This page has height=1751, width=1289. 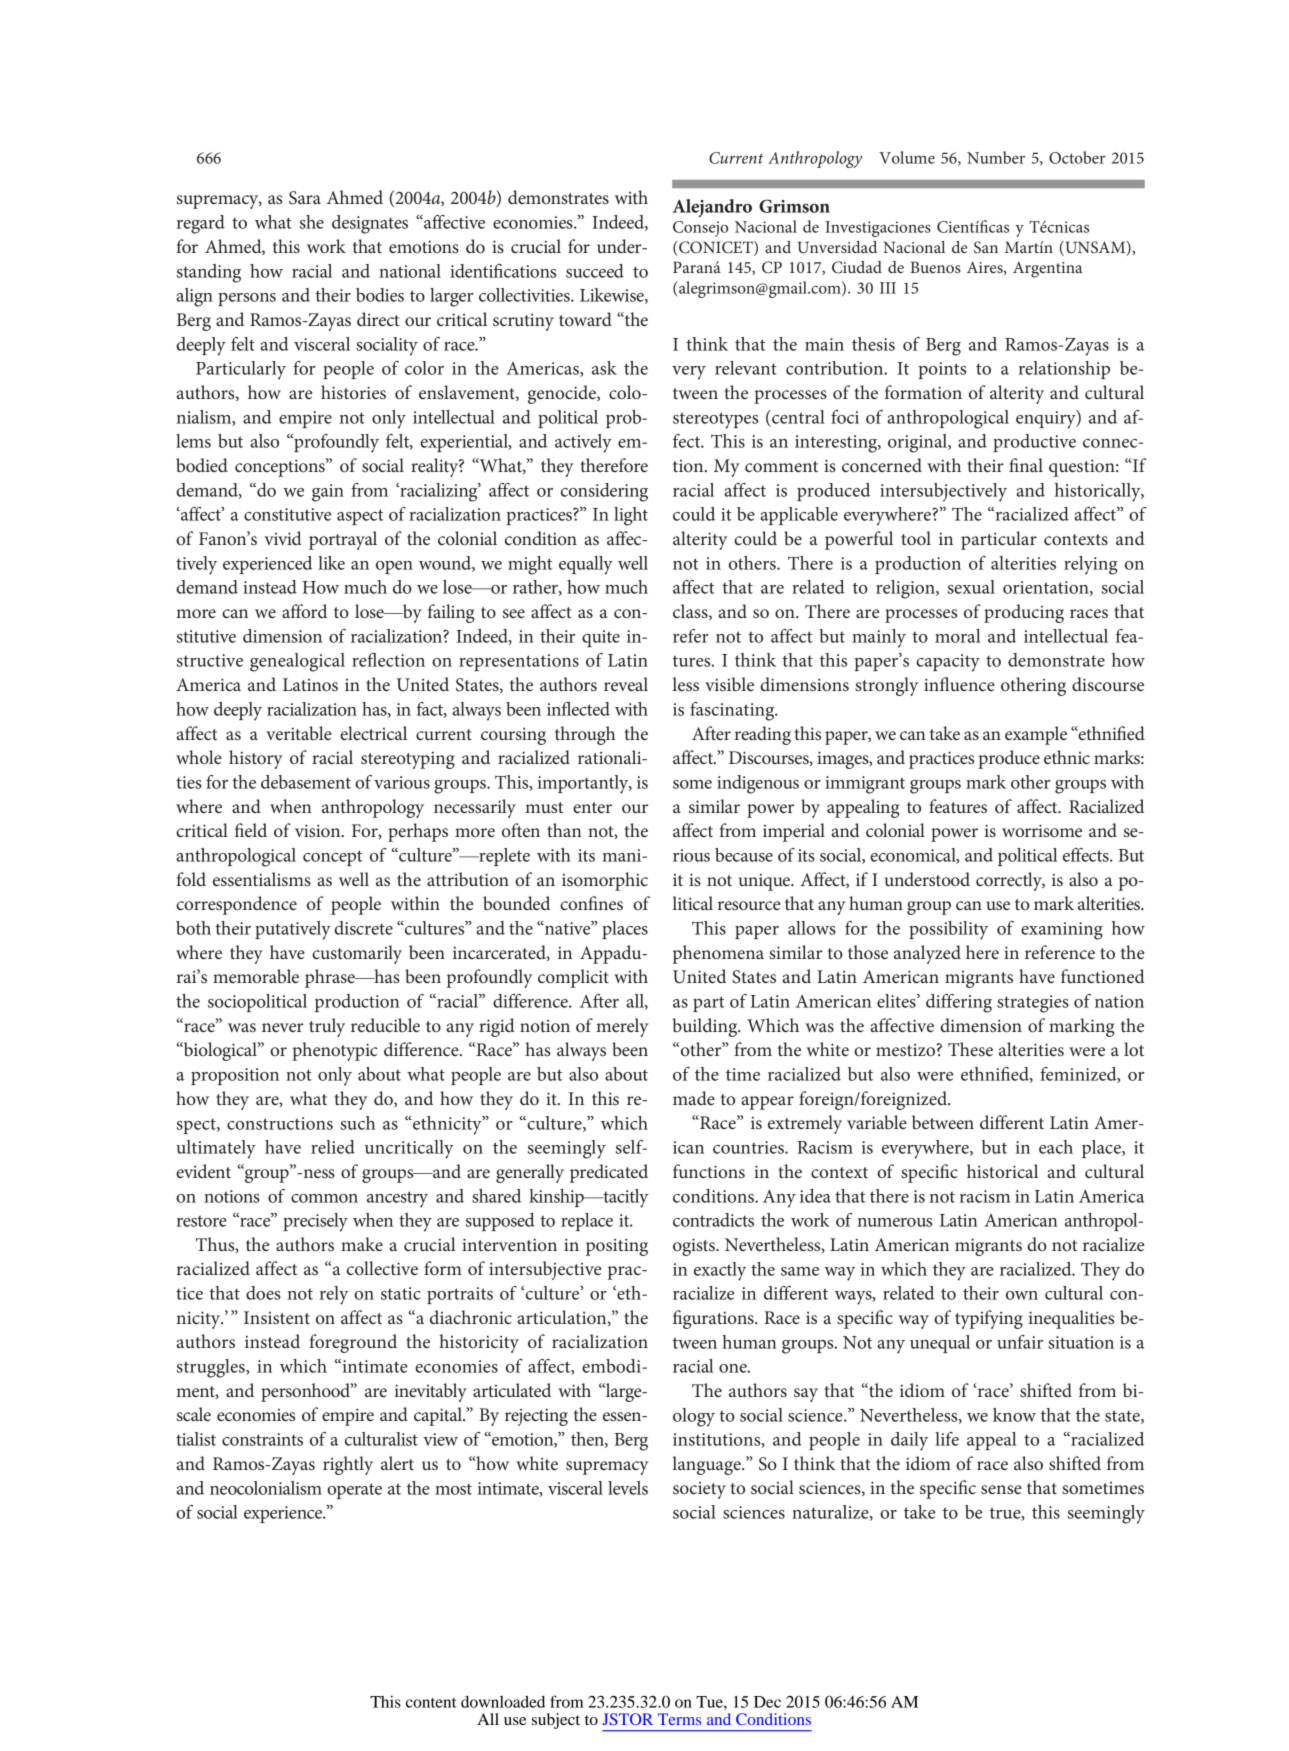 I want to click on content, so click(x=431, y=1703).
